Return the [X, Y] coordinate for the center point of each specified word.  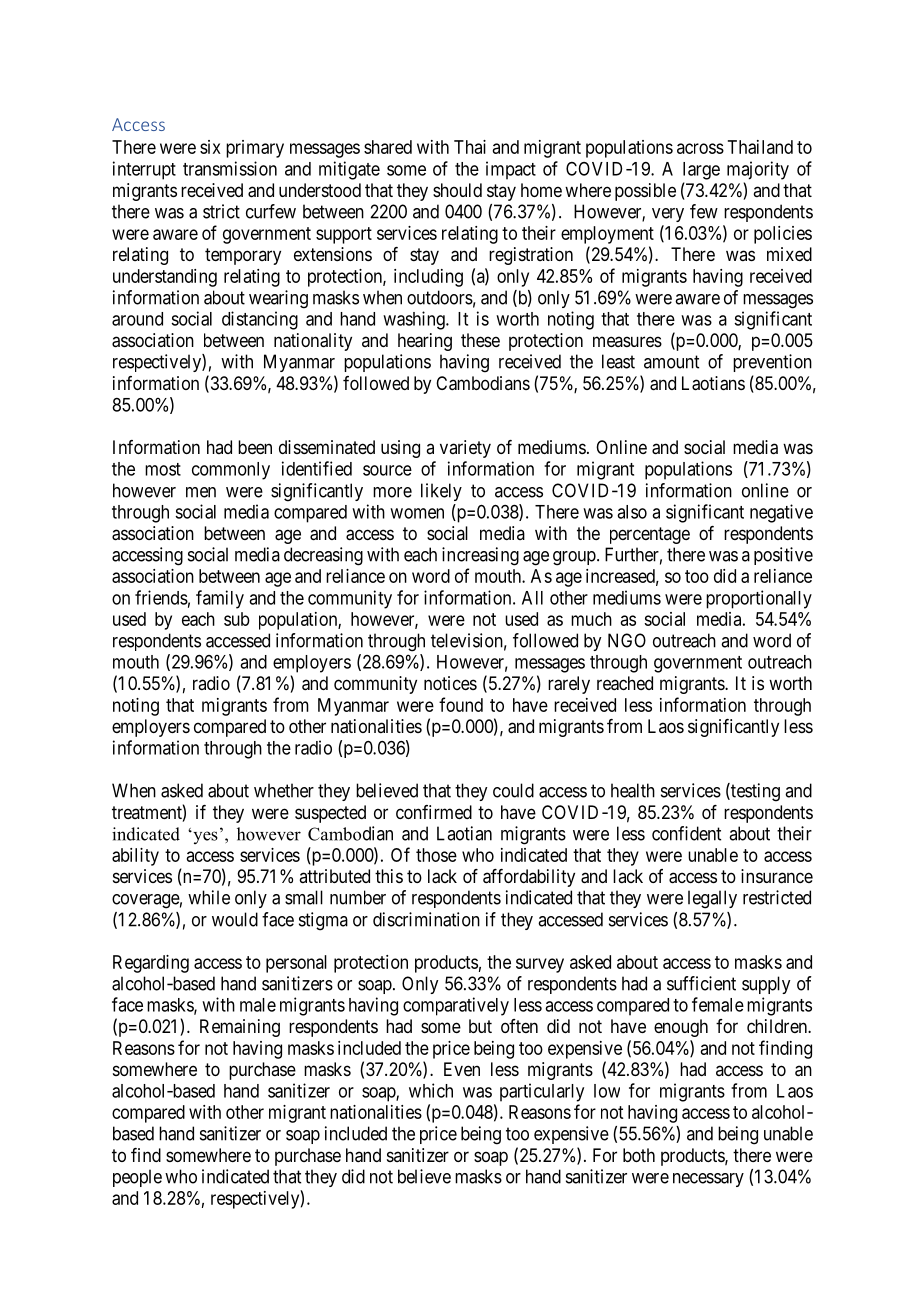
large [701, 171]
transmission [230, 168]
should [457, 190]
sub [237, 619]
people [137, 1178]
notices [450, 683]
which [431, 1090]
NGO [627, 640]
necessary [708, 1180]
